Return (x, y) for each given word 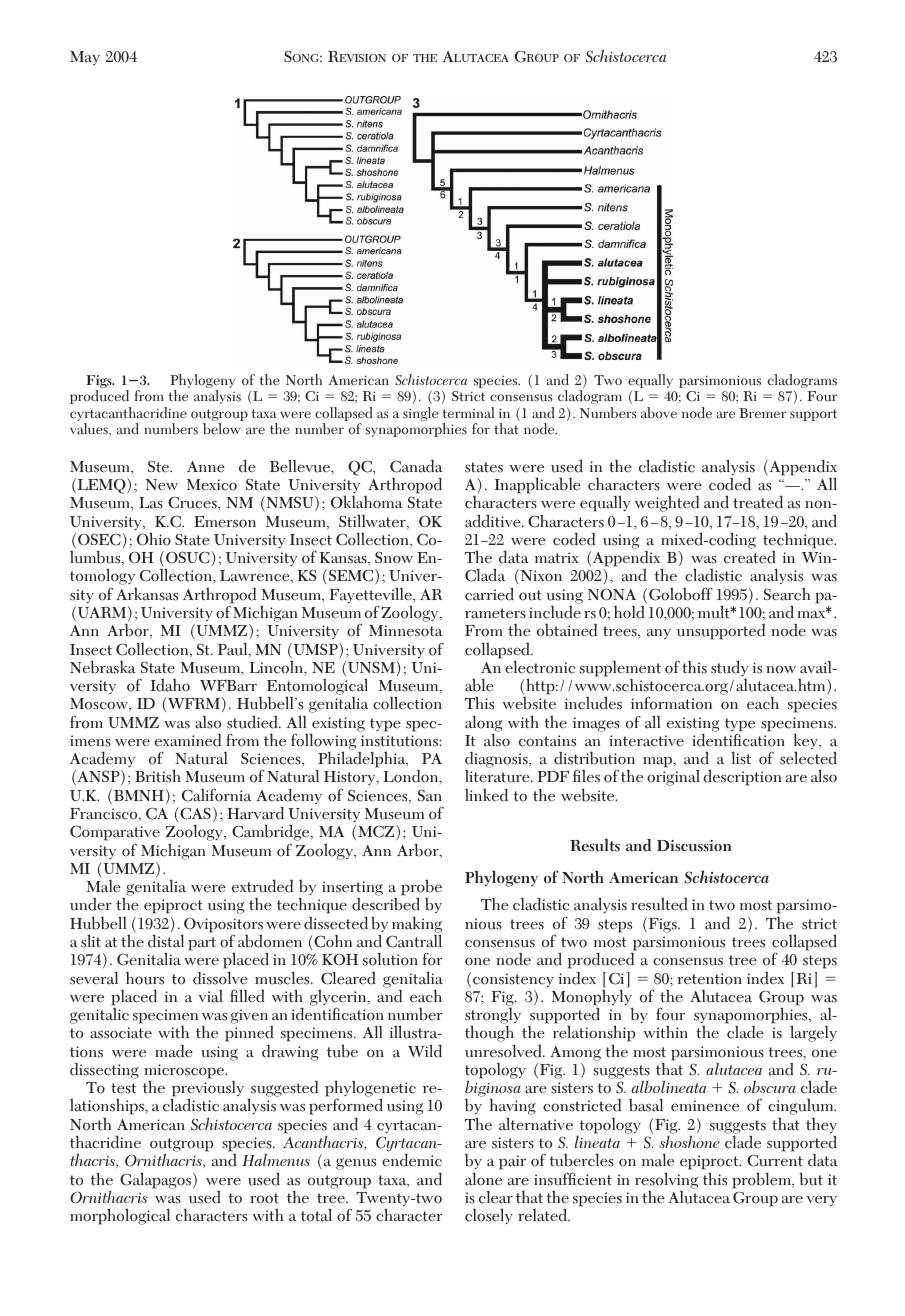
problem (762, 1180)
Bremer (762, 413)
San (430, 795)
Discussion (694, 846)
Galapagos (155, 1180)
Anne (206, 466)
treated (758, 502)
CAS (194, 813)
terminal (468, 413)
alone (483, 1179)
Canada (416, 466)
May (85, 58)
